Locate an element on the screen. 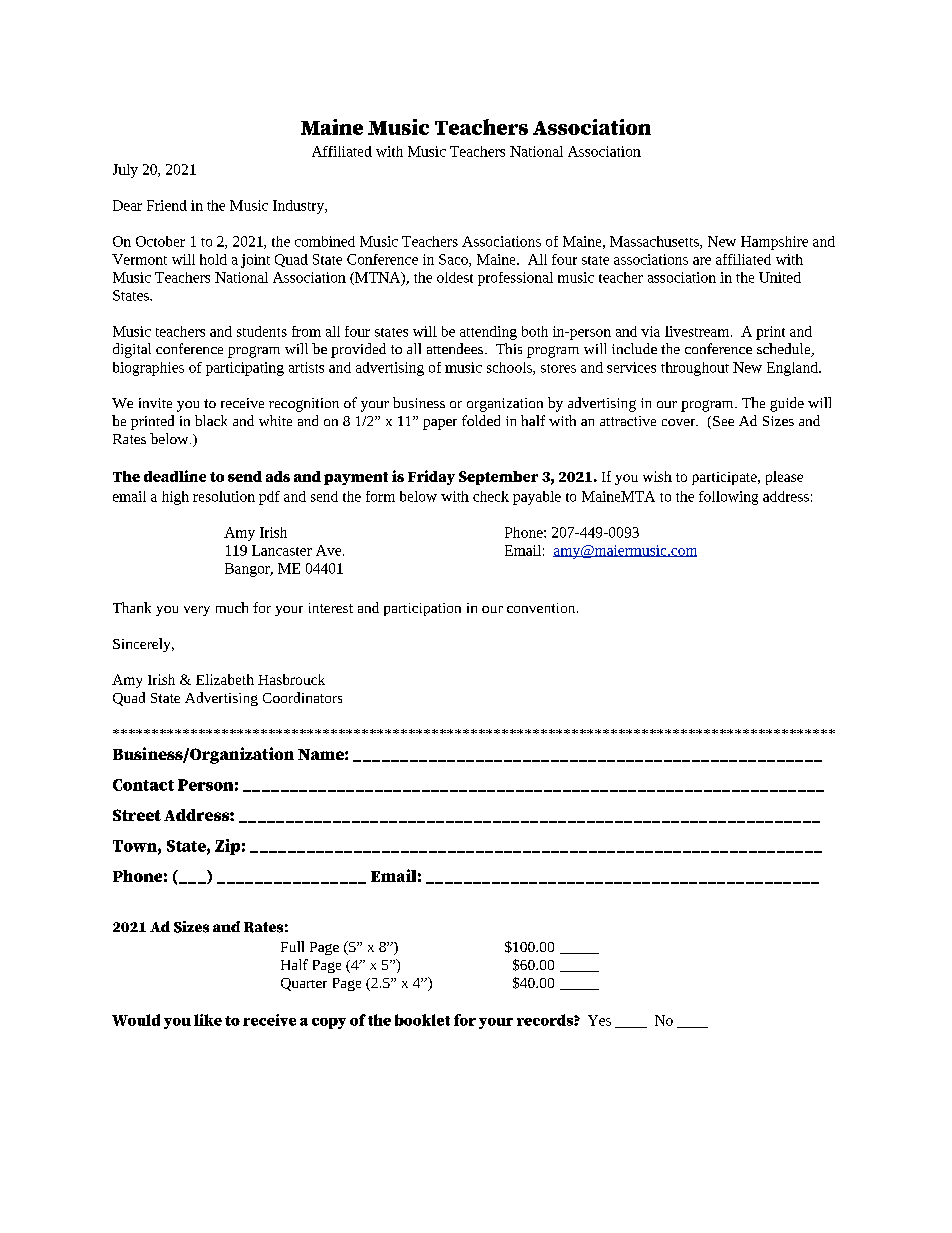 The height and width of the screenshot is (1233, 952). booklet is located at coordinates (422, 1020).
